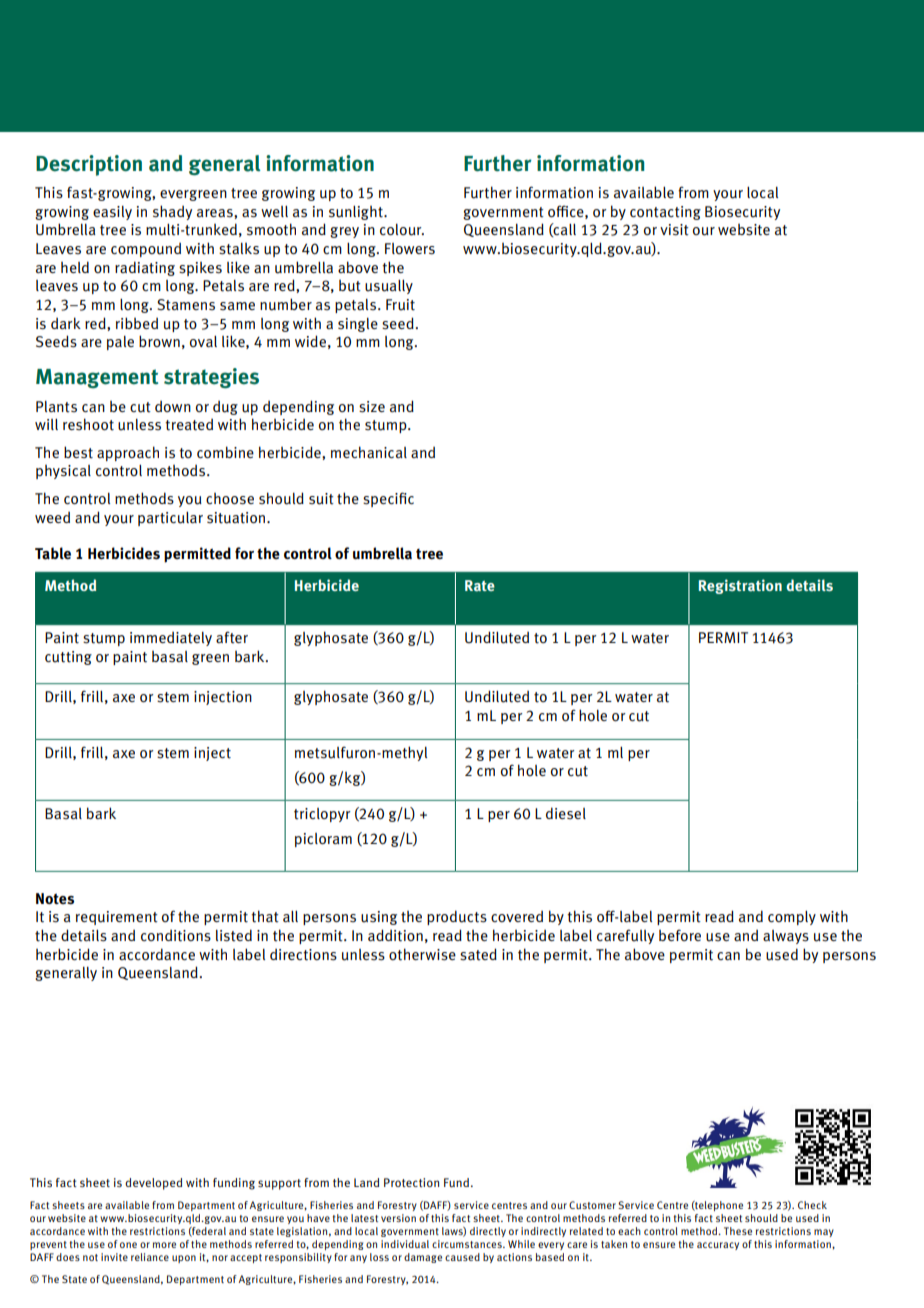 This screenshot has width=924, height=1308. I want to click on more, so click(164, 1245).
